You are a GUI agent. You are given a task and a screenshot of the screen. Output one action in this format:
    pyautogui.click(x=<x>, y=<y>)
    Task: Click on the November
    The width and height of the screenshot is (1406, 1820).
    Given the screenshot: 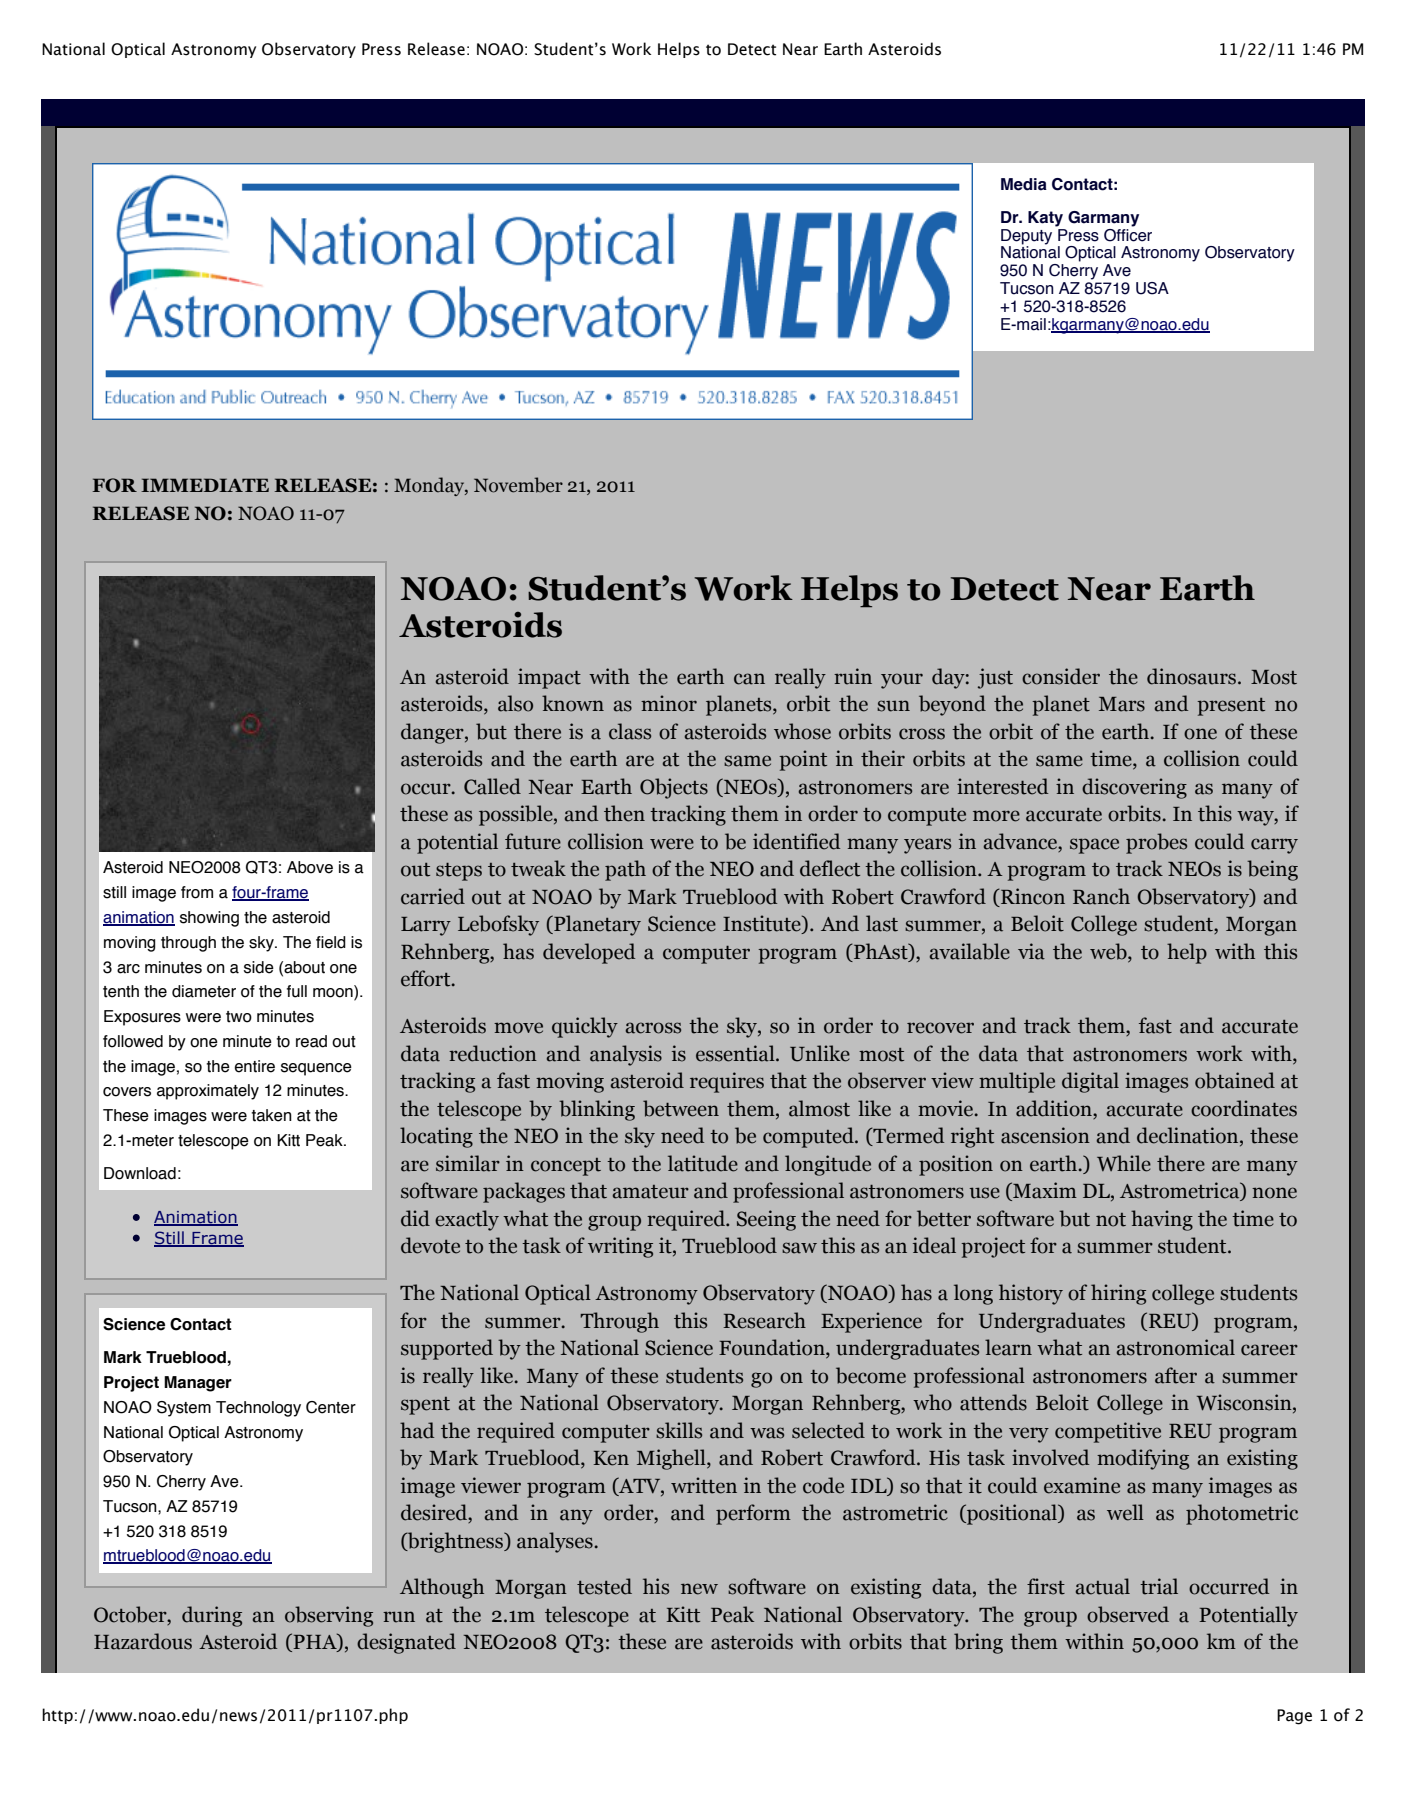 What is the action you would take?
    pyautogui.click(x=518, y=485)
